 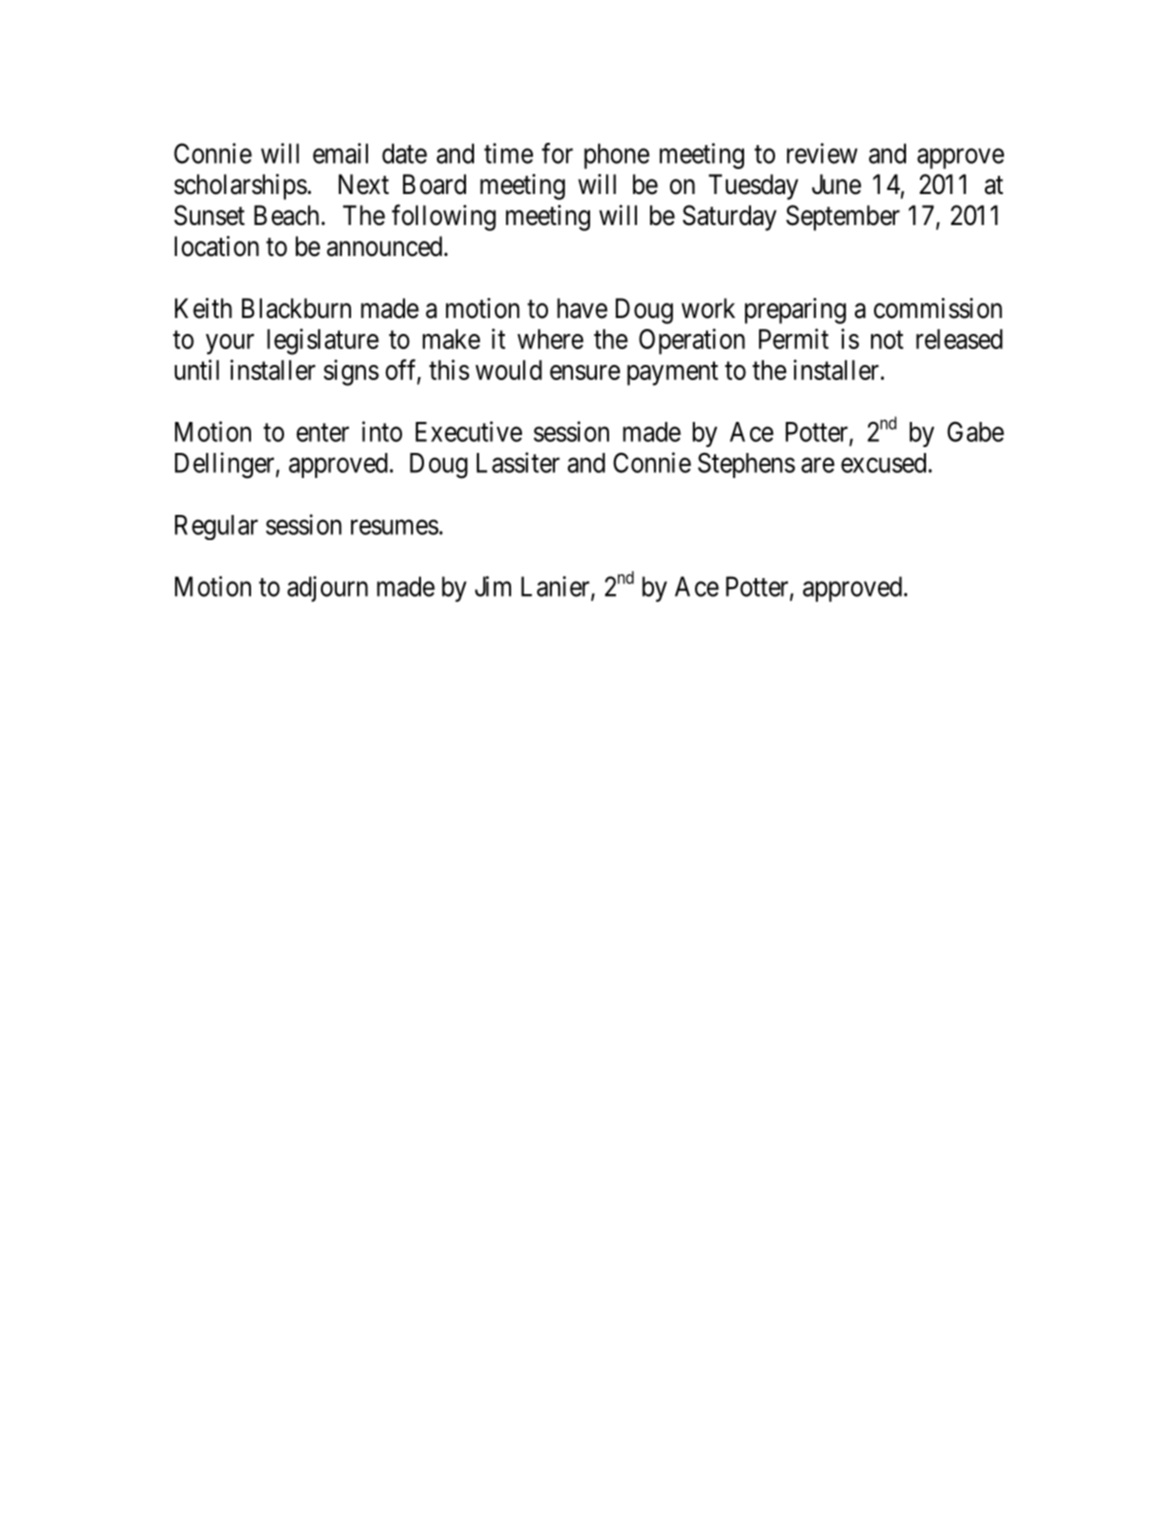 What do you see at coordinates (975, 431) in the image?
I see `Gabe` at bounding box center [975, 431].
